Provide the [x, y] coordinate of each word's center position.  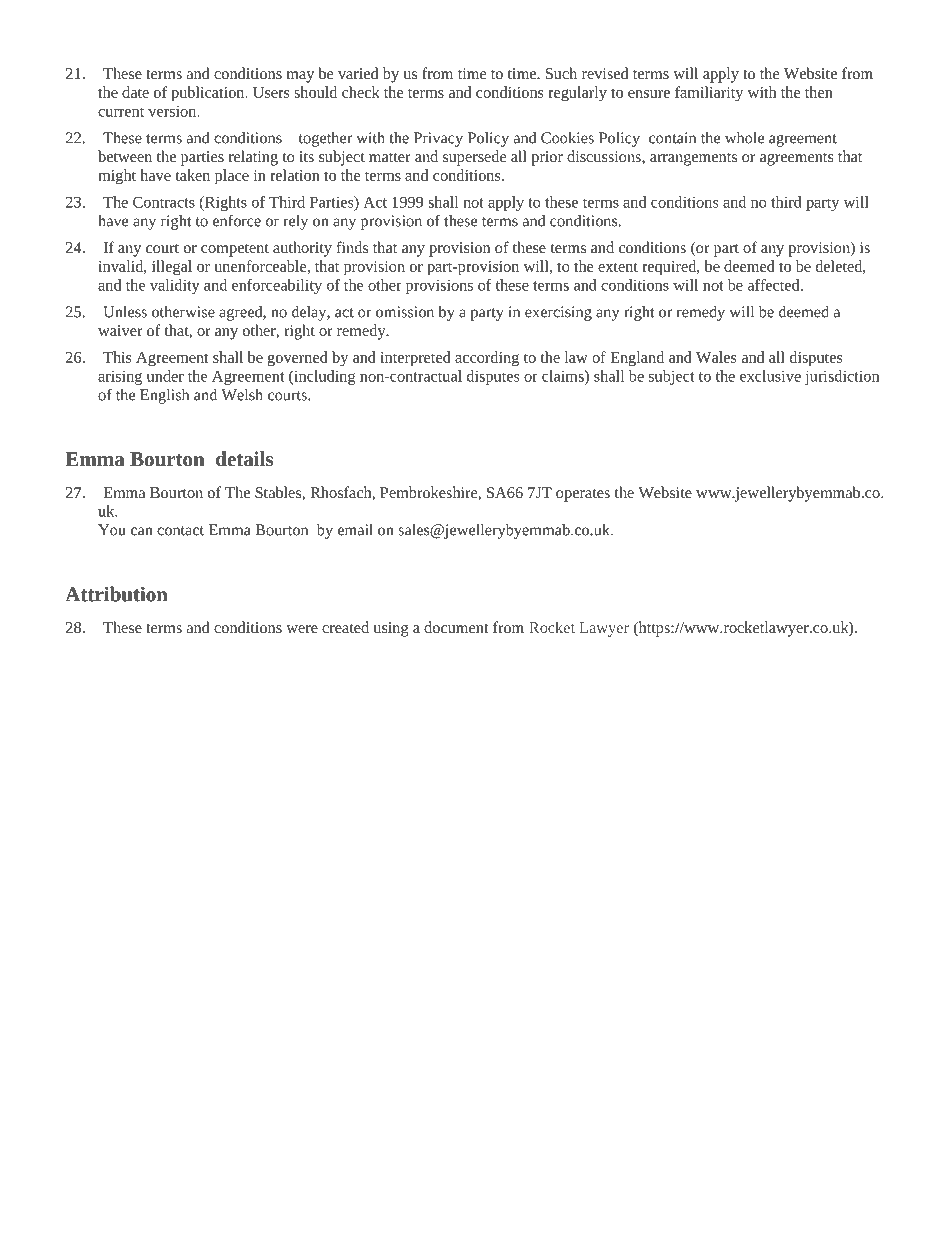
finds [352, 247]
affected [775, 285]
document [456, 627]
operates [583, 495]
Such [561, 73]
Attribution [116, 594]
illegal [172, 268]
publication [209, 94]
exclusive [770, 376]
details [244, 458]
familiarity [709, 94]
